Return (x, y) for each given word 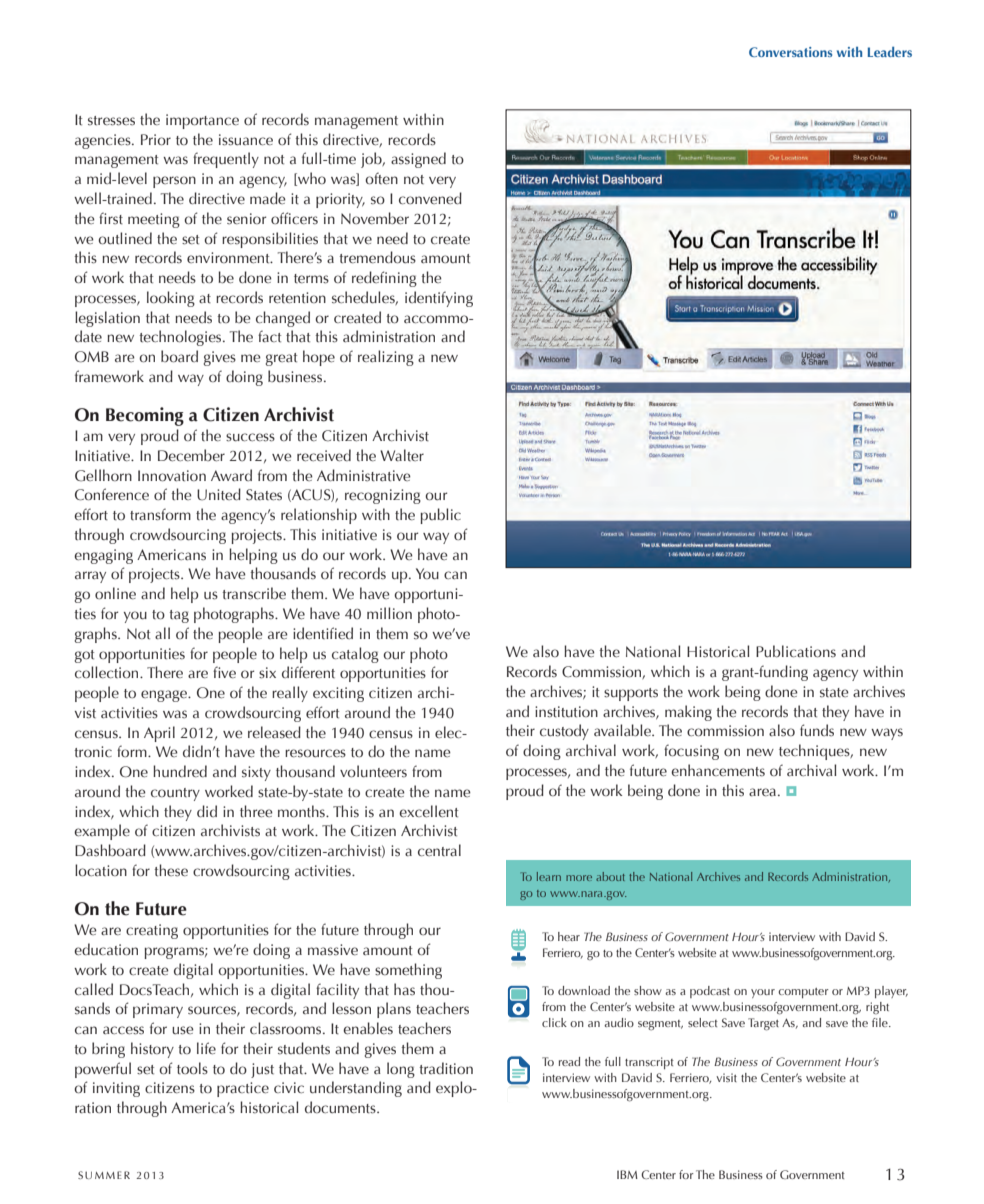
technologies (181, 338)
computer (803, 993)
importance (202, 121)
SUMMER (104, 1175)
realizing (386, 358)
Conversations (790, 52)
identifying (439, 299)
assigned (418, 160)
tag (179, 616)
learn (549, 876)
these (171, 870)
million (389, 613)
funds (817, 730)
